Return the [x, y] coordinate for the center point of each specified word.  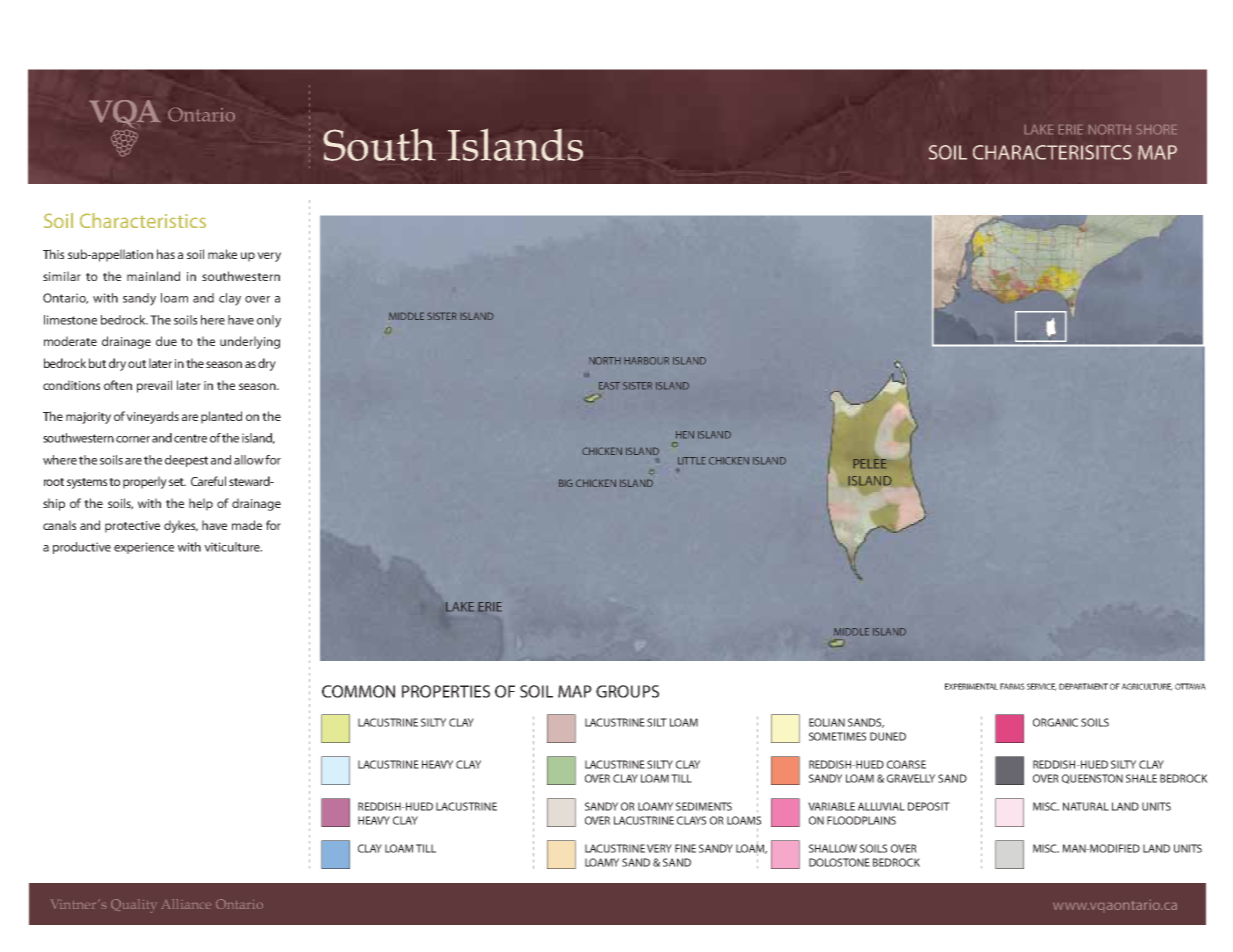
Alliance [186, 904]
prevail [154, 386]
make [222, 254]
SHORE [1156, 129]
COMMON [358, 691]
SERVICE [1042, 687]
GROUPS [627, 691]
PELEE [869, 464]
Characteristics [143, 220]
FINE [685, 848]
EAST [609, 386]
